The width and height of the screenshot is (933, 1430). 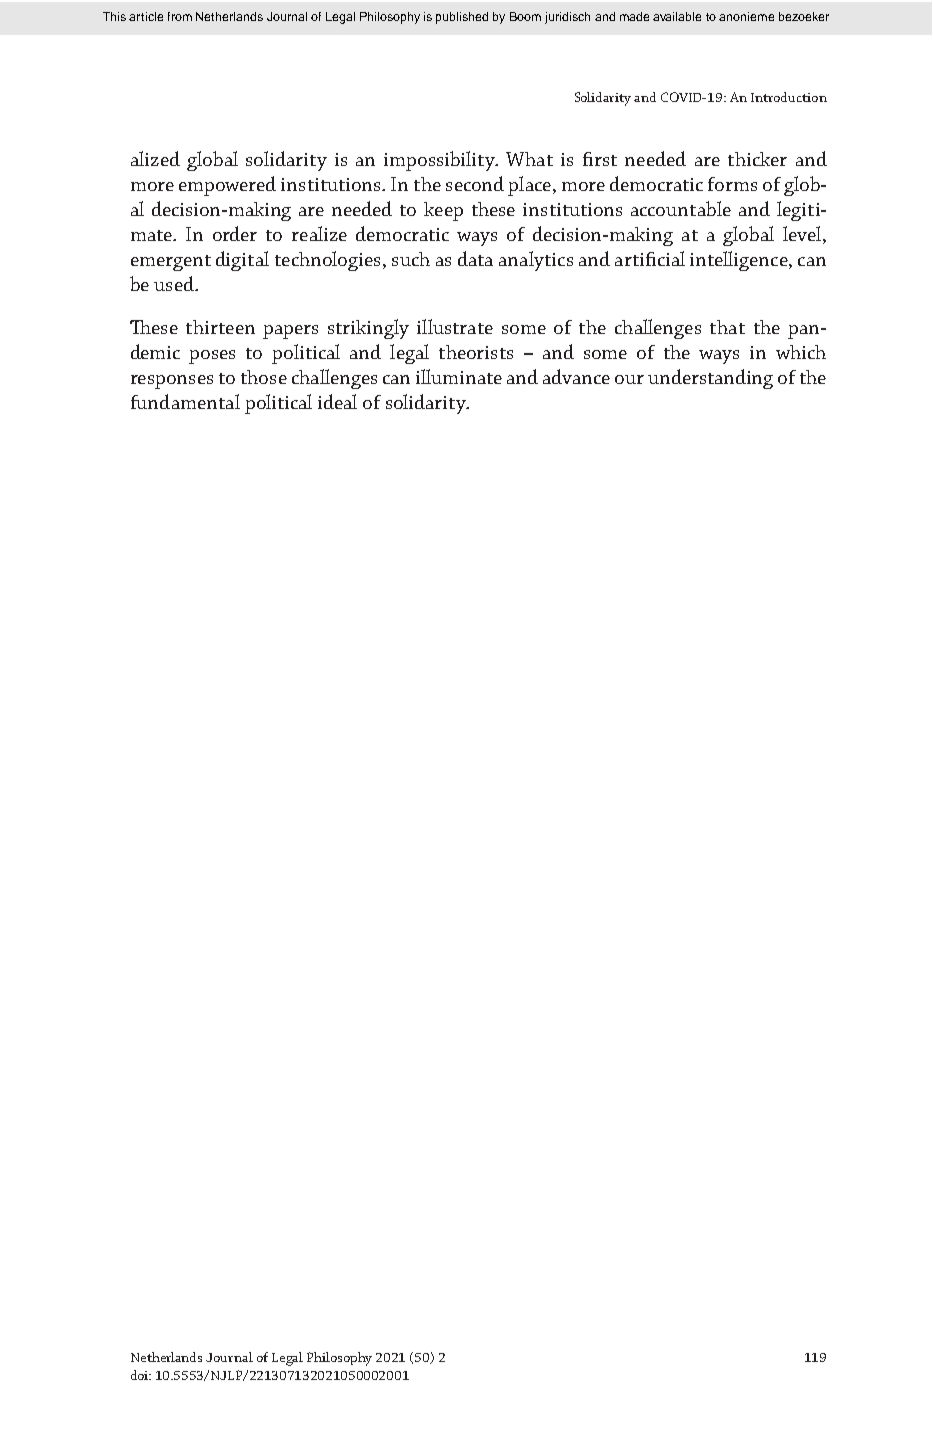 I want to click on published, so click(x=462, y=18).
